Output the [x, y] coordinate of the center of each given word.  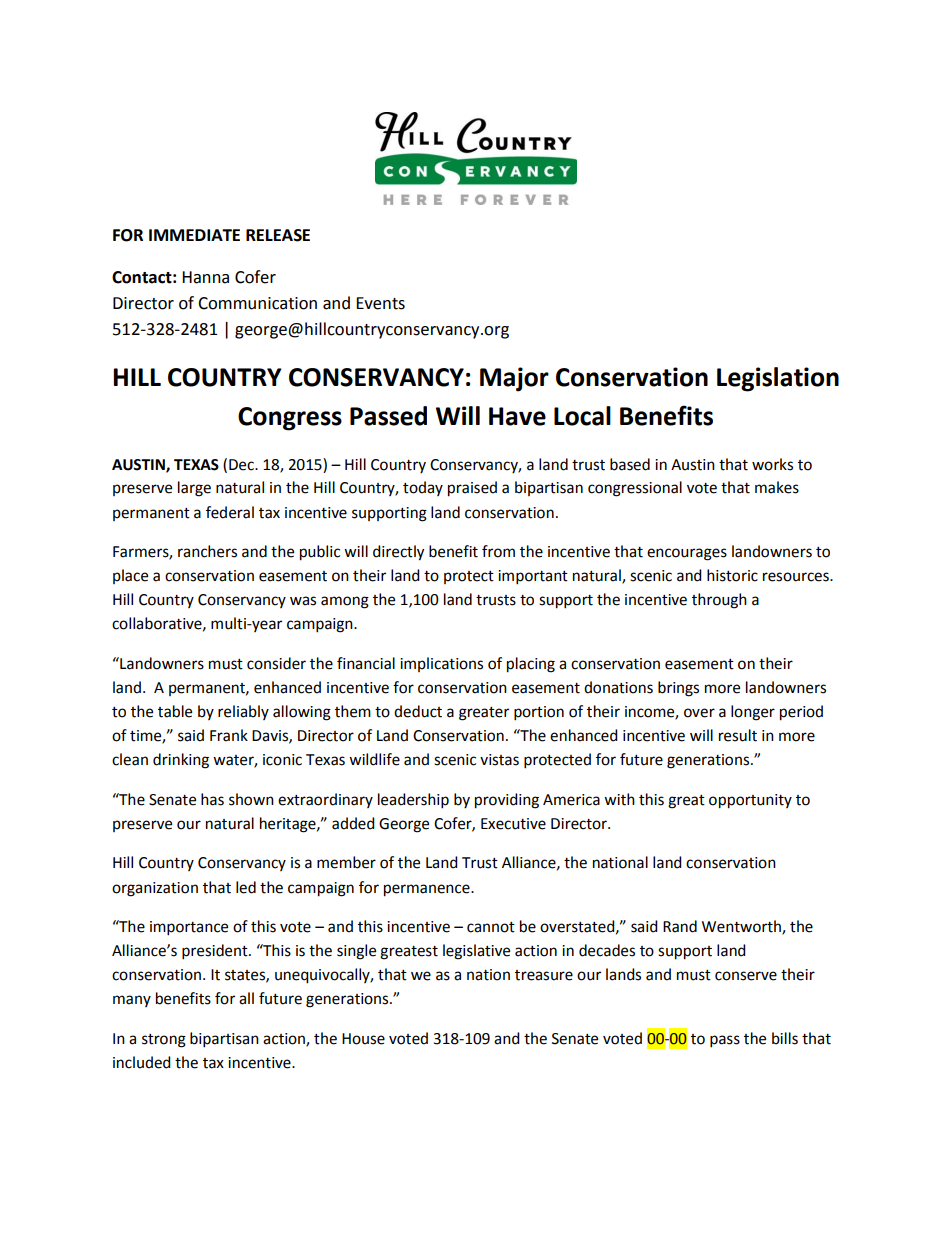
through [719, 601]
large [194, 489]
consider [276, 663]
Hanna [205, 277]
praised [472, 489]
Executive [513, 824]
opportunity [750, 801]
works [772, 464]
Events [380, 303]
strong [164, 1041]
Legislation [778, 379]
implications [441, 664]
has [212, 799]
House [363, 1039]
